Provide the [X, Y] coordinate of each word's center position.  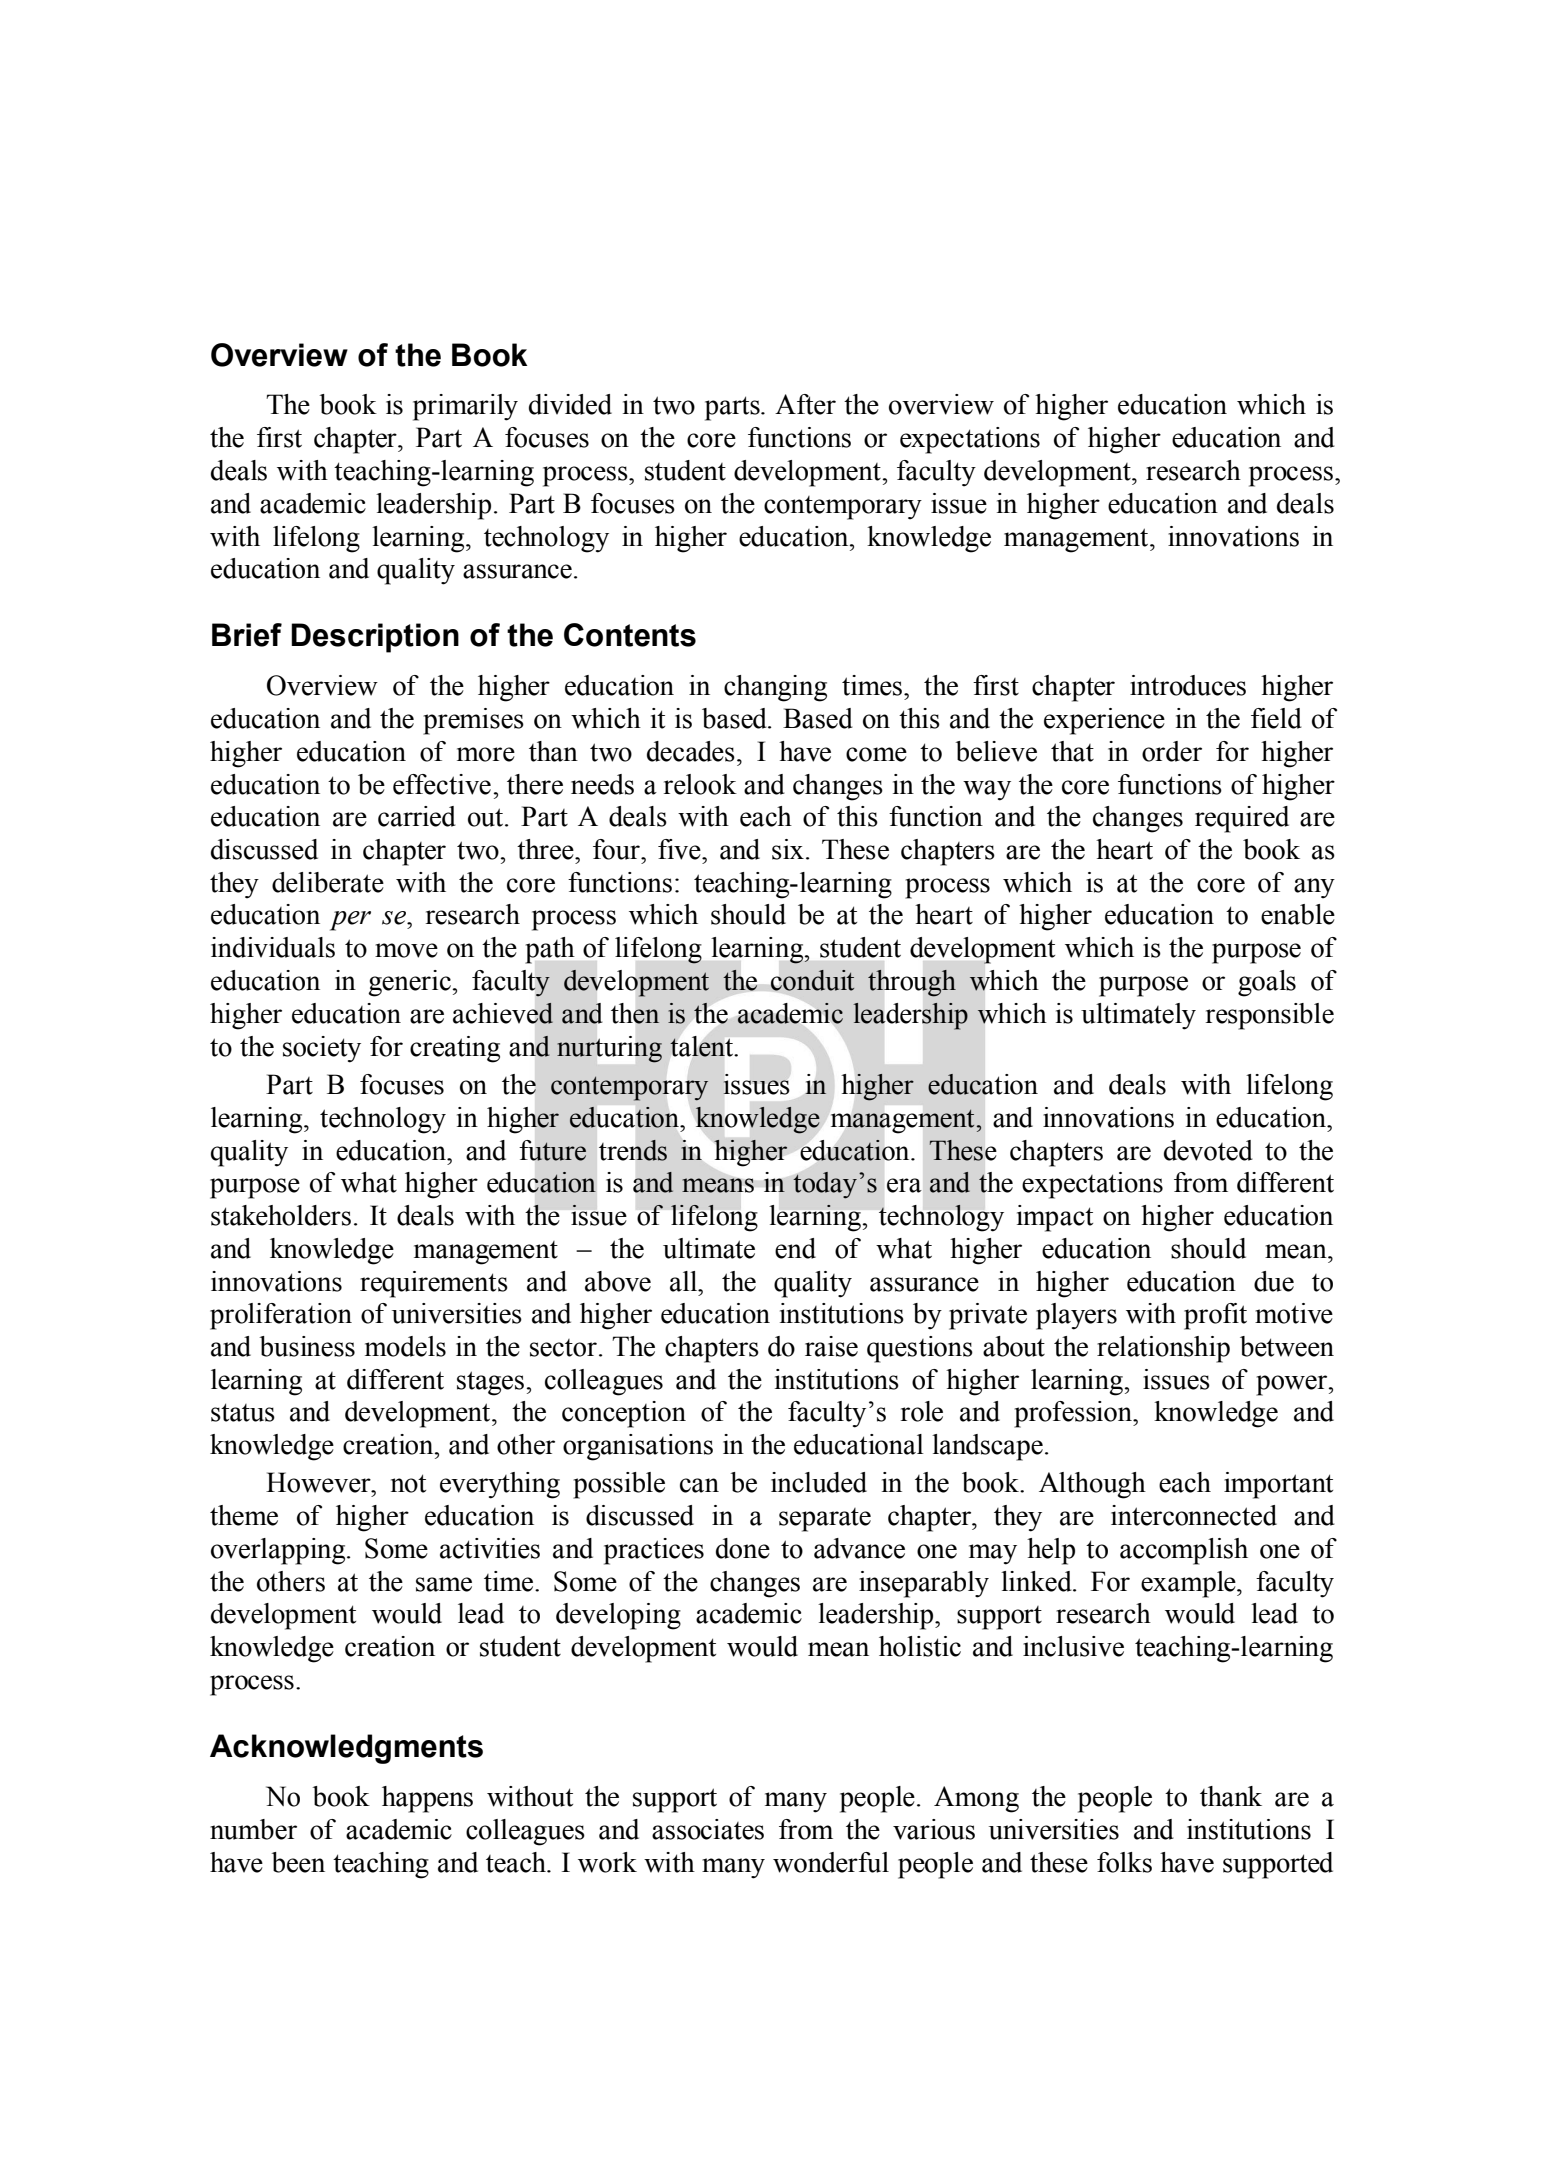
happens [427, 1799]
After [805, 404]
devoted [1208, 1150]
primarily [465, 407]
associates [708, 1829]
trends [633, 1150]
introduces [1188, 685]
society [322, 1049]
